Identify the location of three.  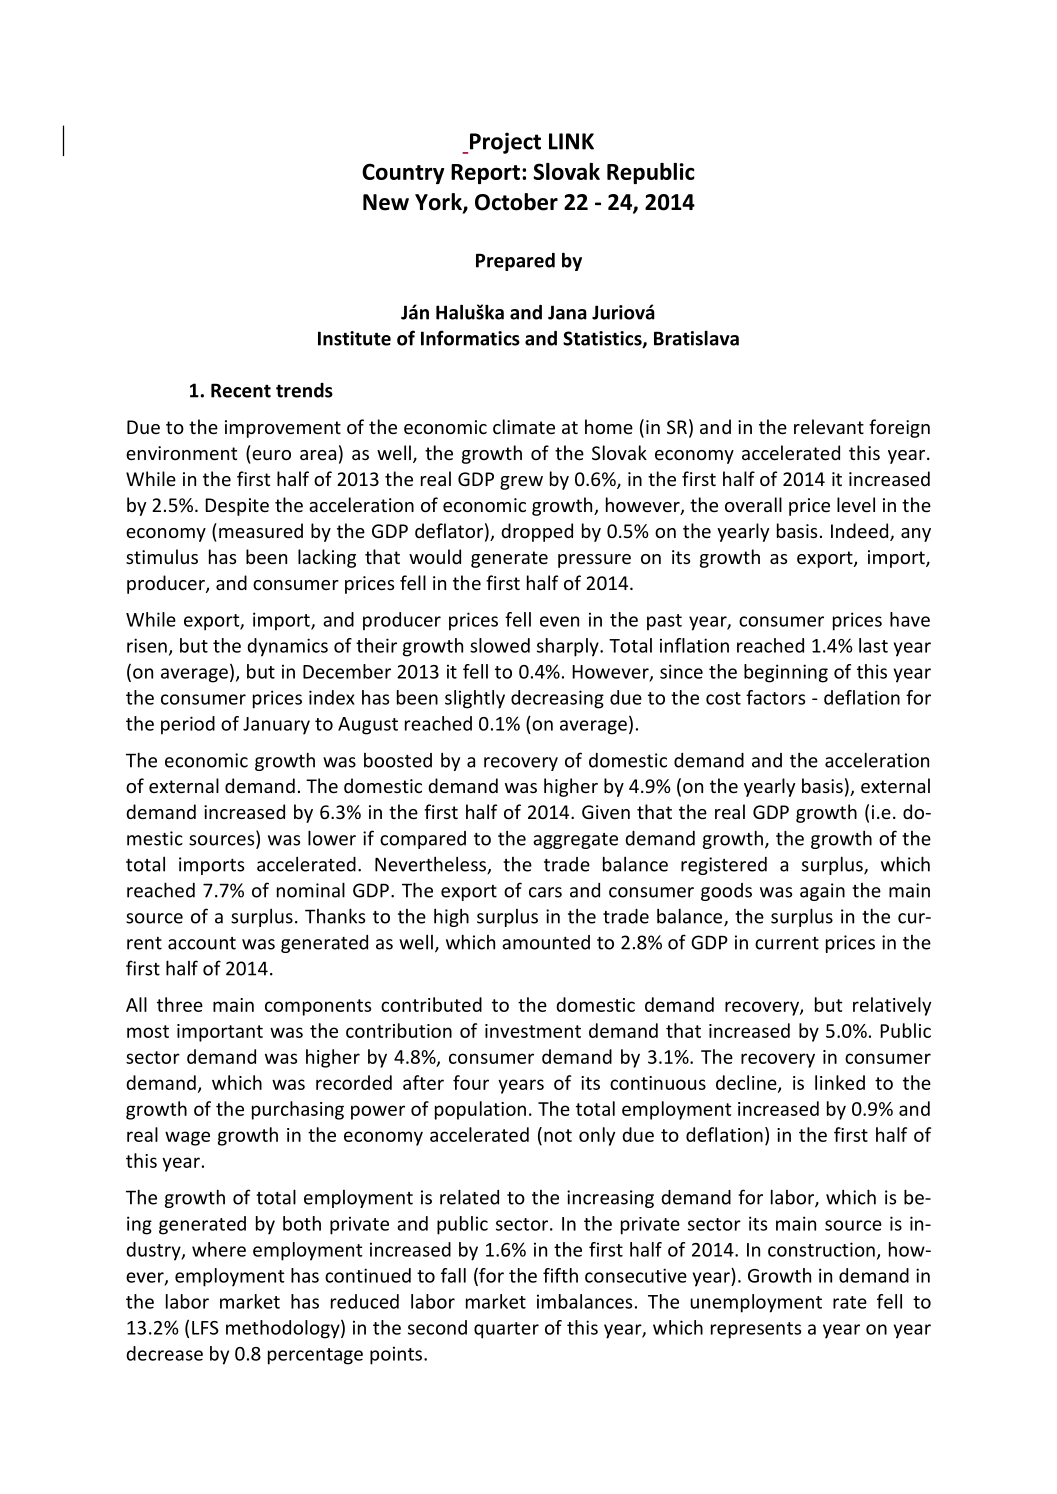
(180, 1004).
